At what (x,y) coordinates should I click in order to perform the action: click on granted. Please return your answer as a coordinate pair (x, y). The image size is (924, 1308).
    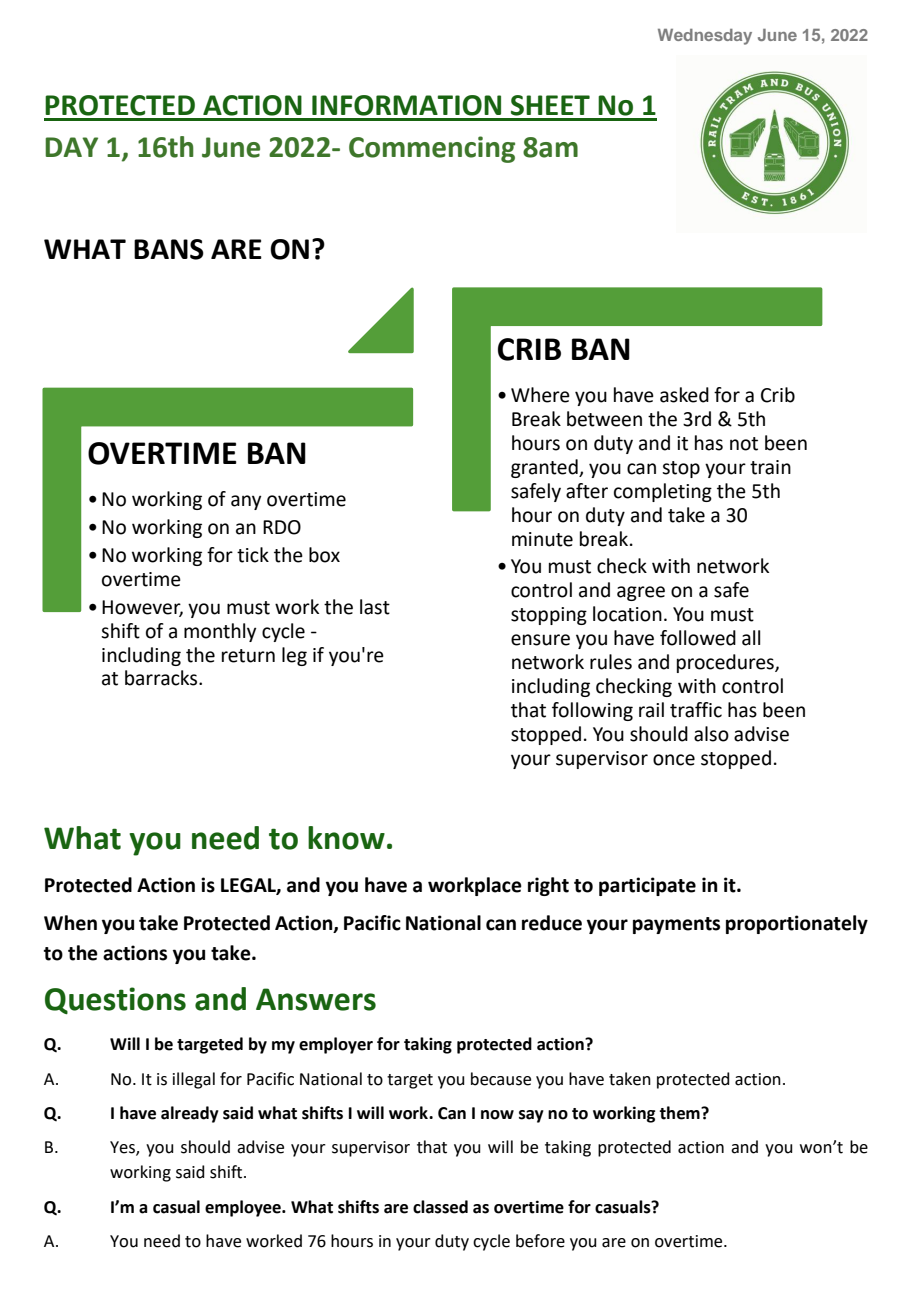
    Looking at the image, I should click on (545, 468).
